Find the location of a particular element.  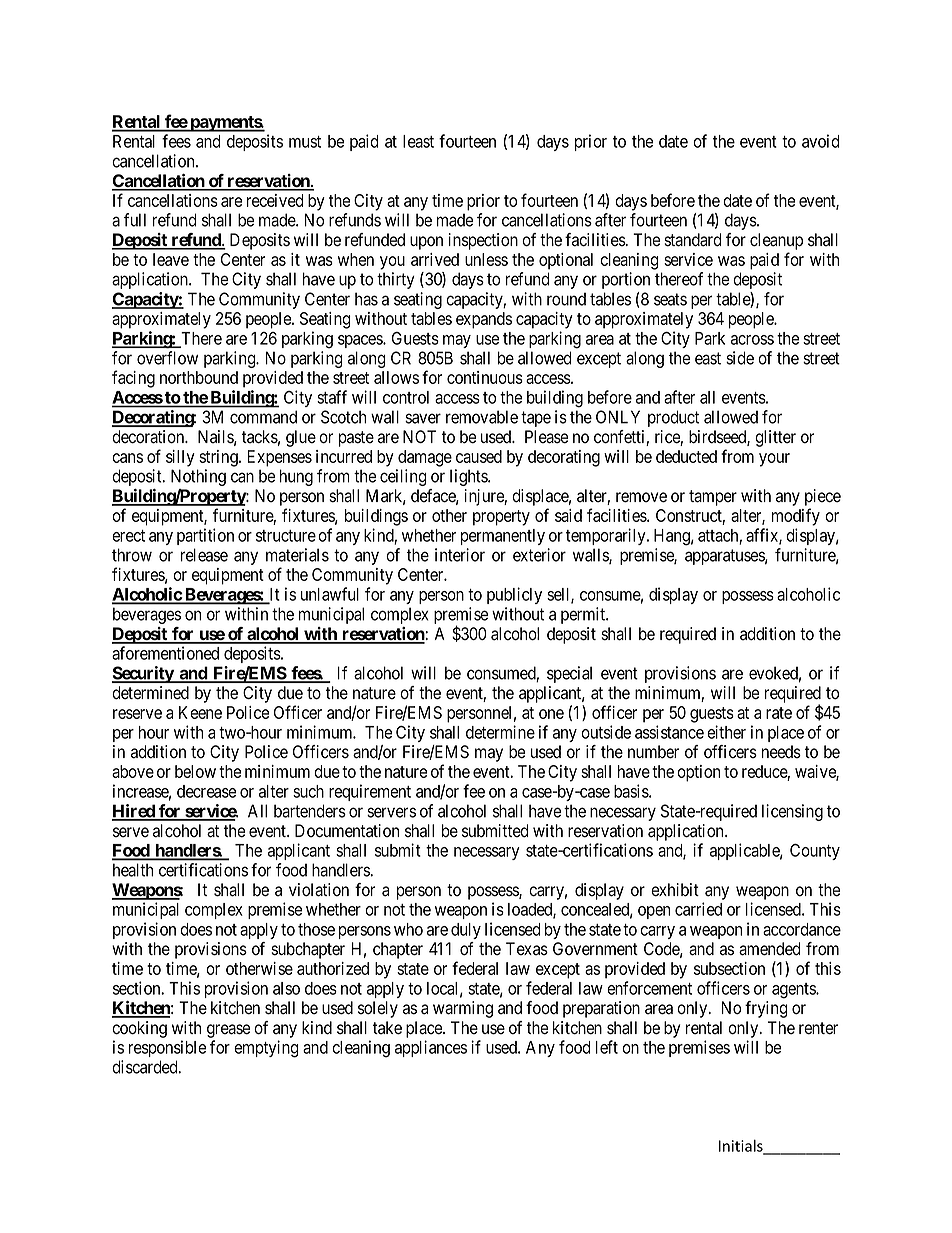

inspection is located at coordinates (483, 241).
